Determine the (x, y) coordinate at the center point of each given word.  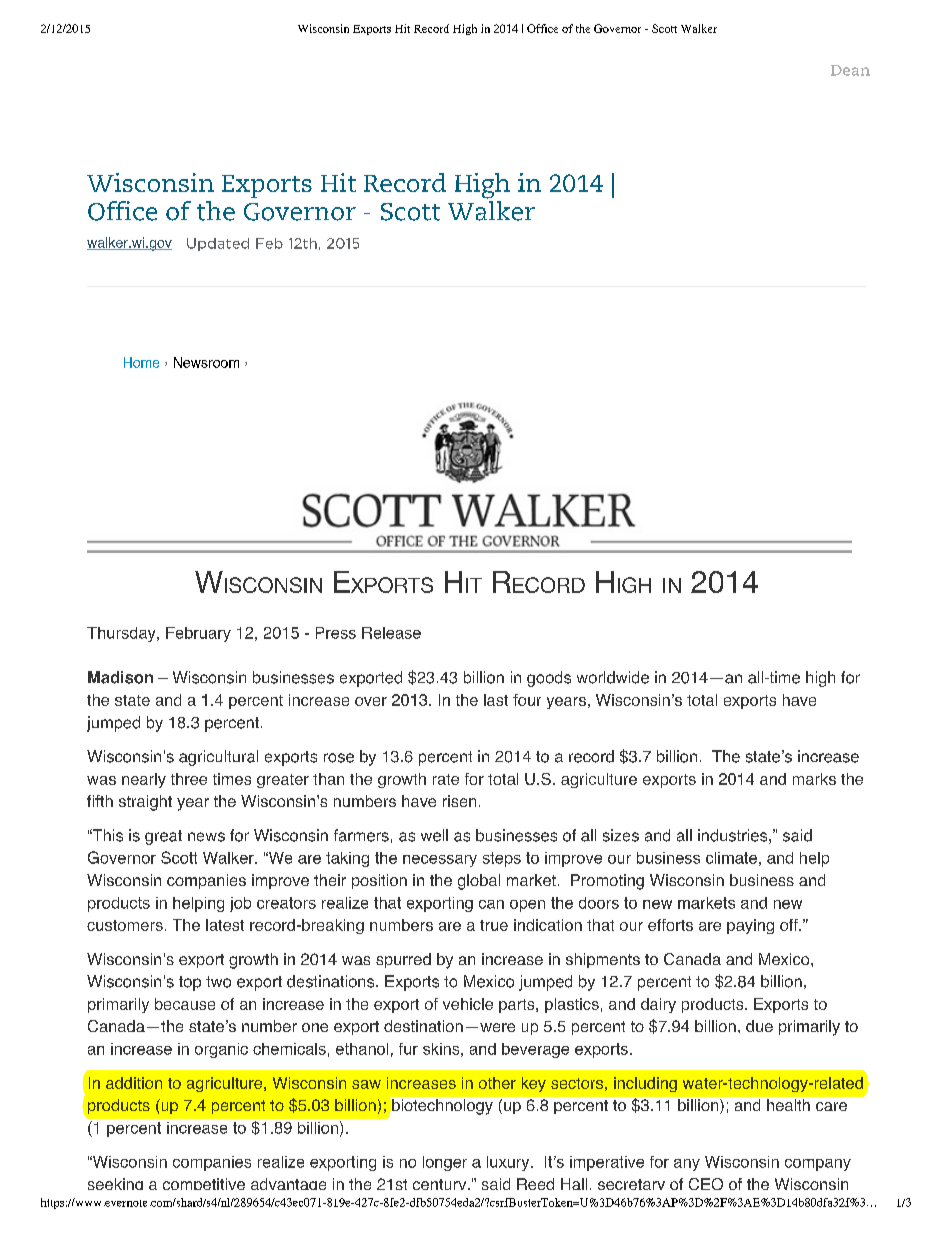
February (198, 634)
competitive (204, 1184)
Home (141, 362)
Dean (850, 70)
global (479, 882)
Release (391, 633)
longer (445, 1163)
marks (814, 779)
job (240, 904)
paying (750, 926)
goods (549, 679)
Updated (218, 244)
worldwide (613, 677)
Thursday (122, 634)
